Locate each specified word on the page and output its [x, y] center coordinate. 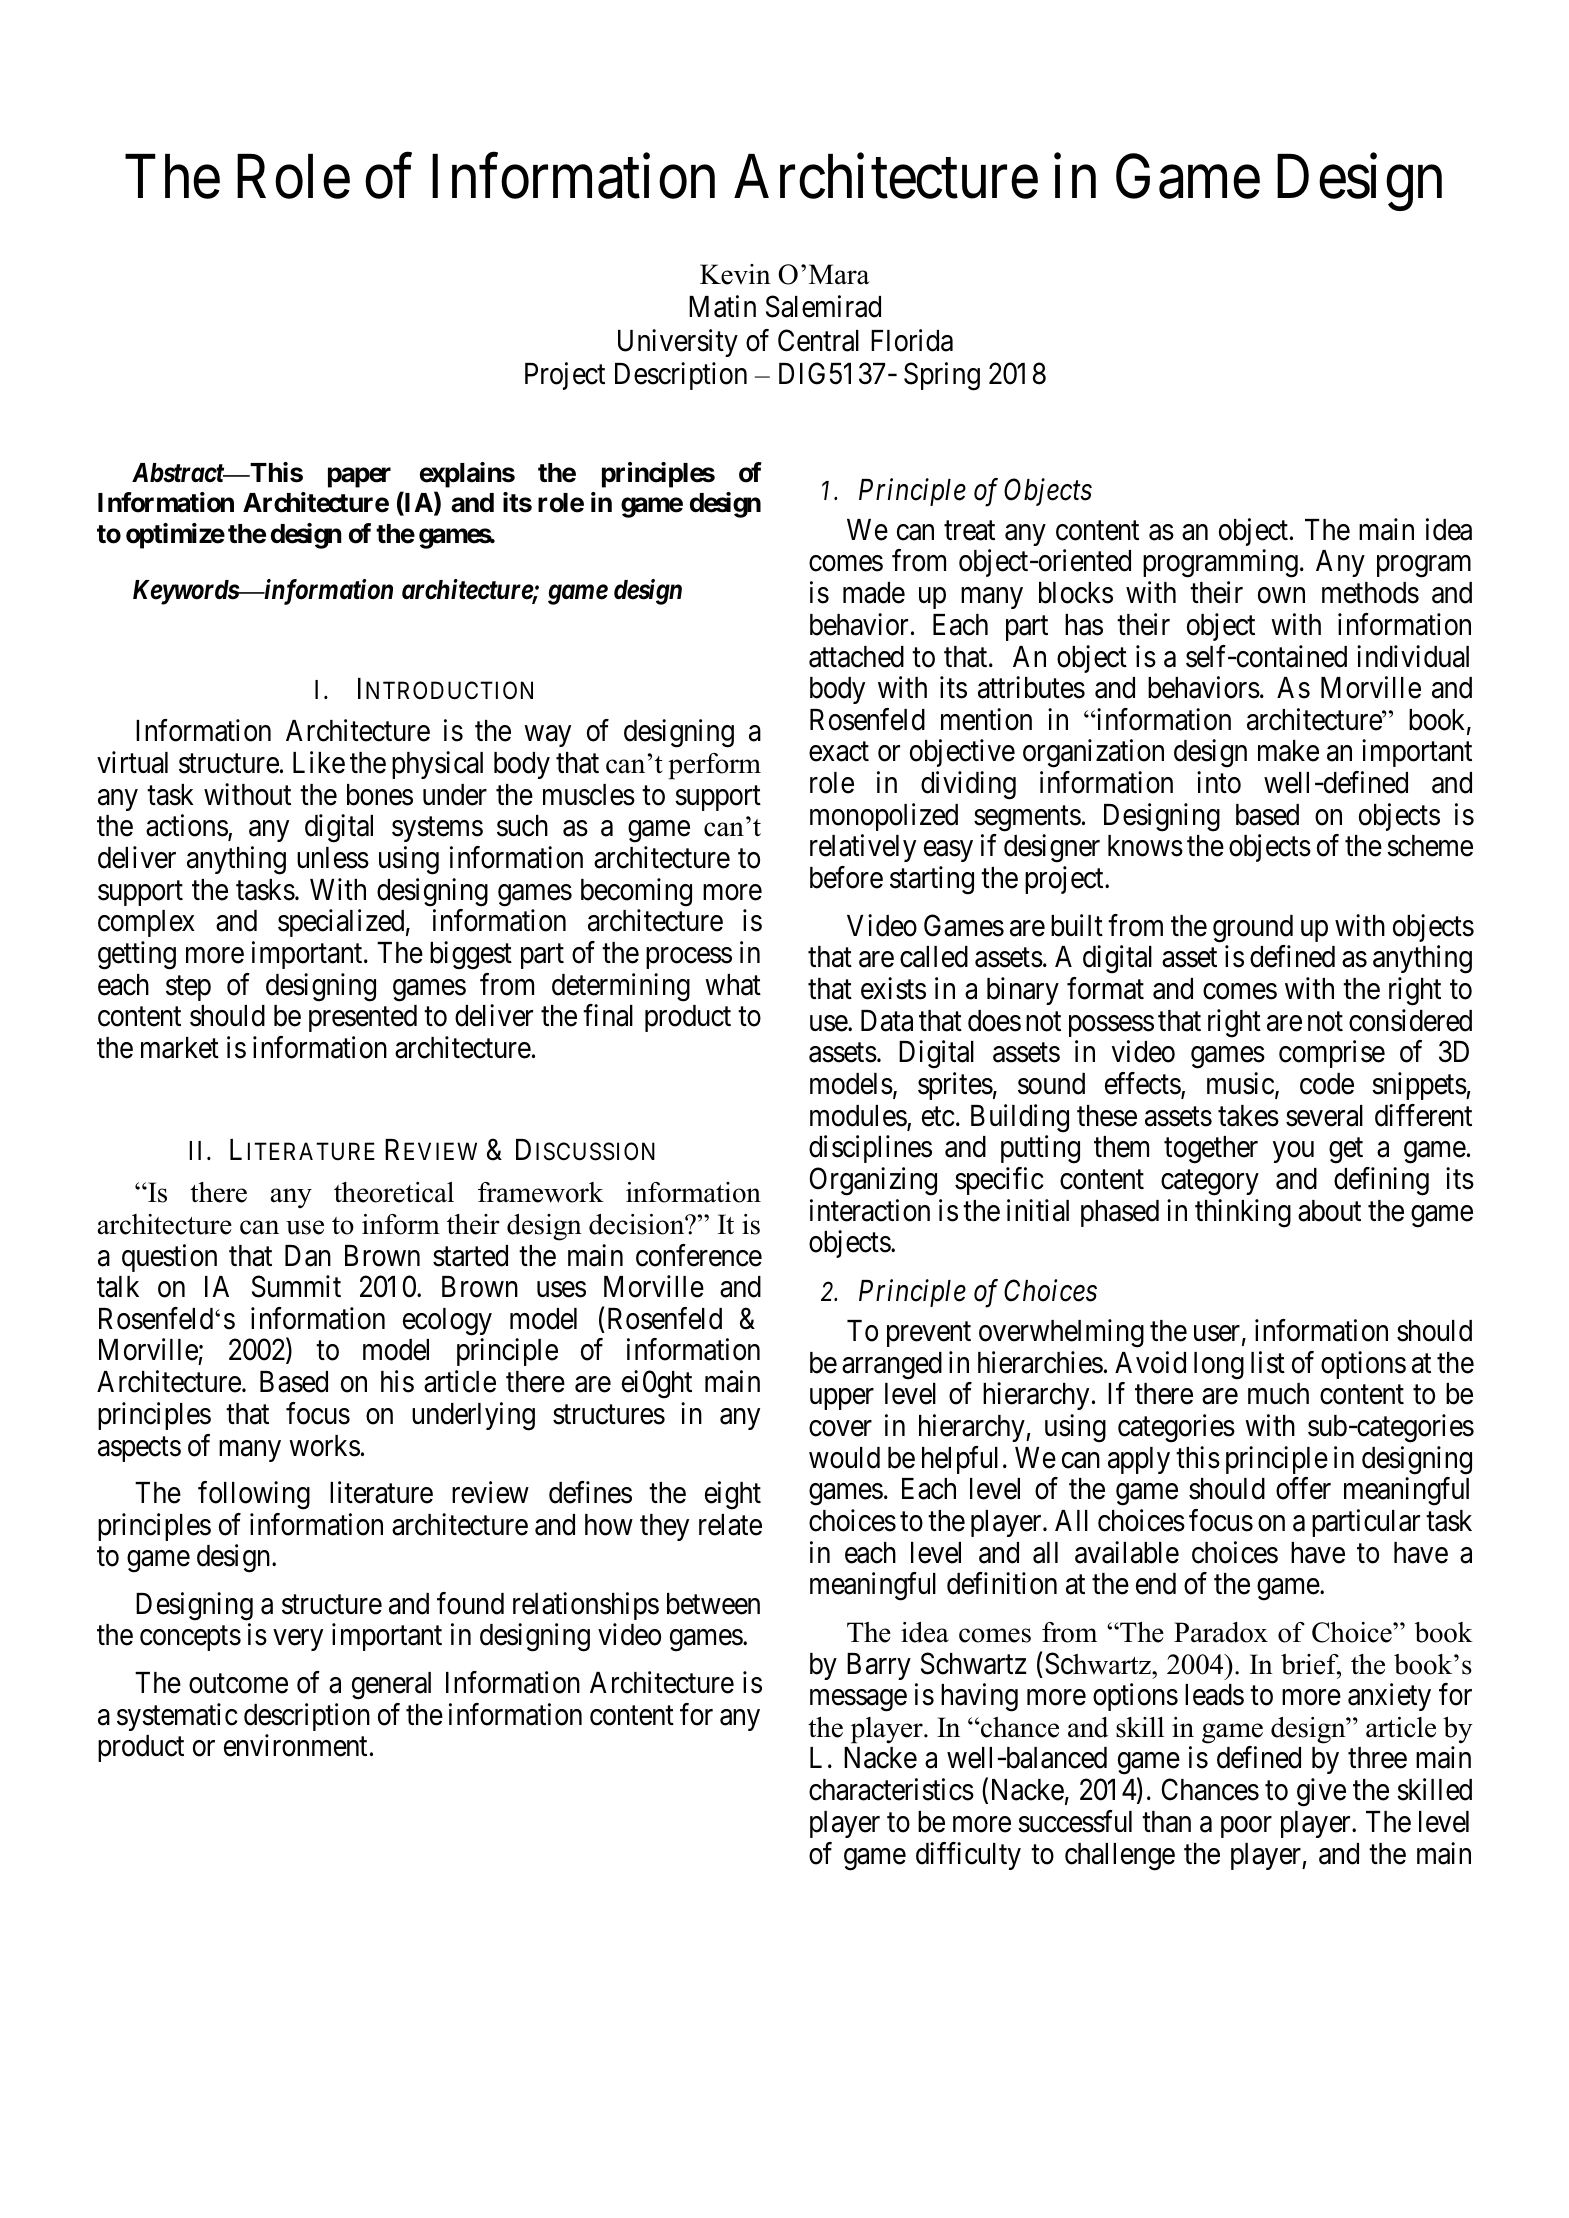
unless [333, 858]
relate [730, 1525]
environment [295, 1746]
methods [1370, 593]
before [846, 877]
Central [818, 340]
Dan [308, 1256]
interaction [870, 1210]
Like [319, 762]
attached [856, 657]
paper [359, 478]
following [254, 1495]
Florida [912, 340]
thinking [1243, 1213]
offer [1303, 1488]
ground [1253, 929]
